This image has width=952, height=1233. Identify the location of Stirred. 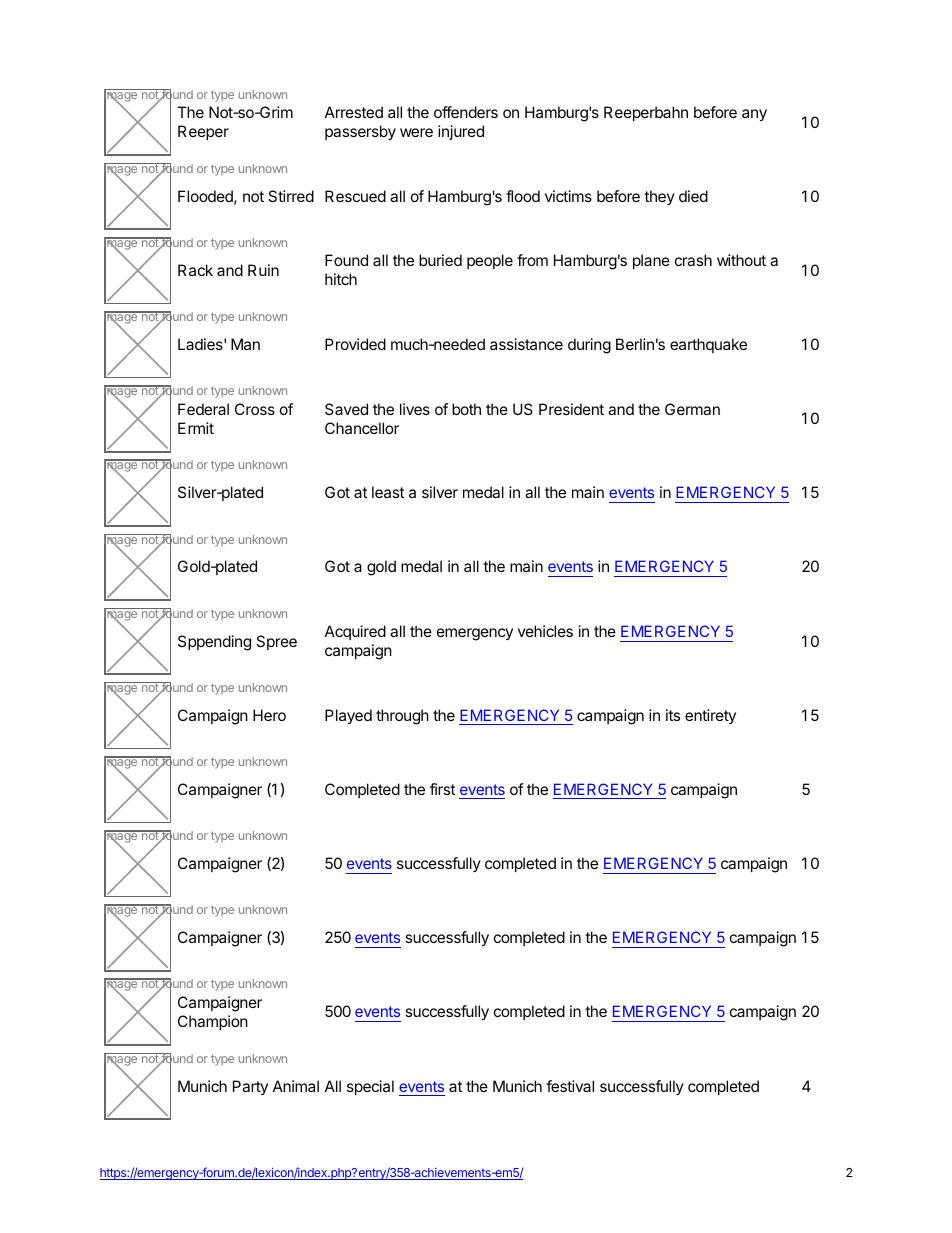
(291, 196).
